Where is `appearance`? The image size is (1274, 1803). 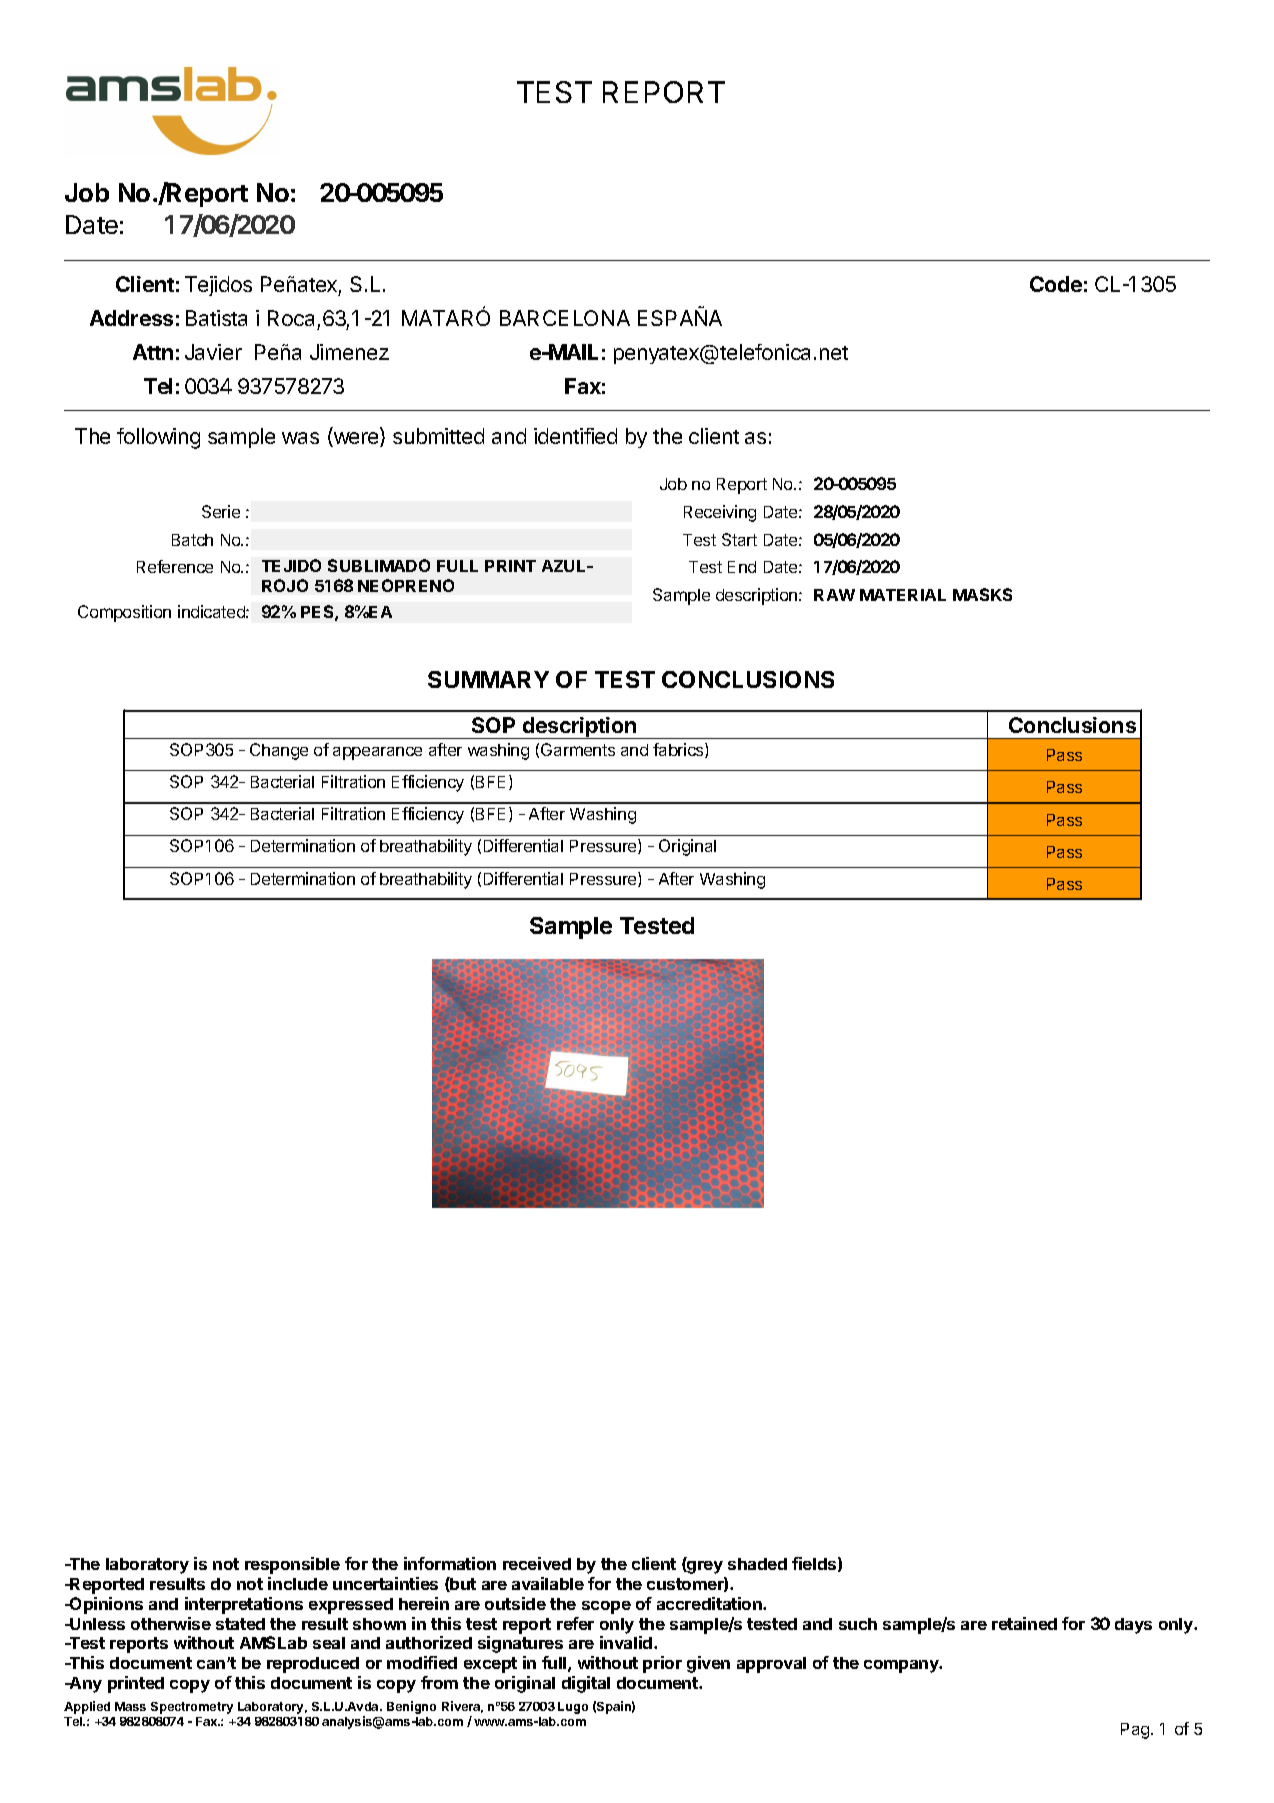
appearance is located at coordinates (377, 753).
